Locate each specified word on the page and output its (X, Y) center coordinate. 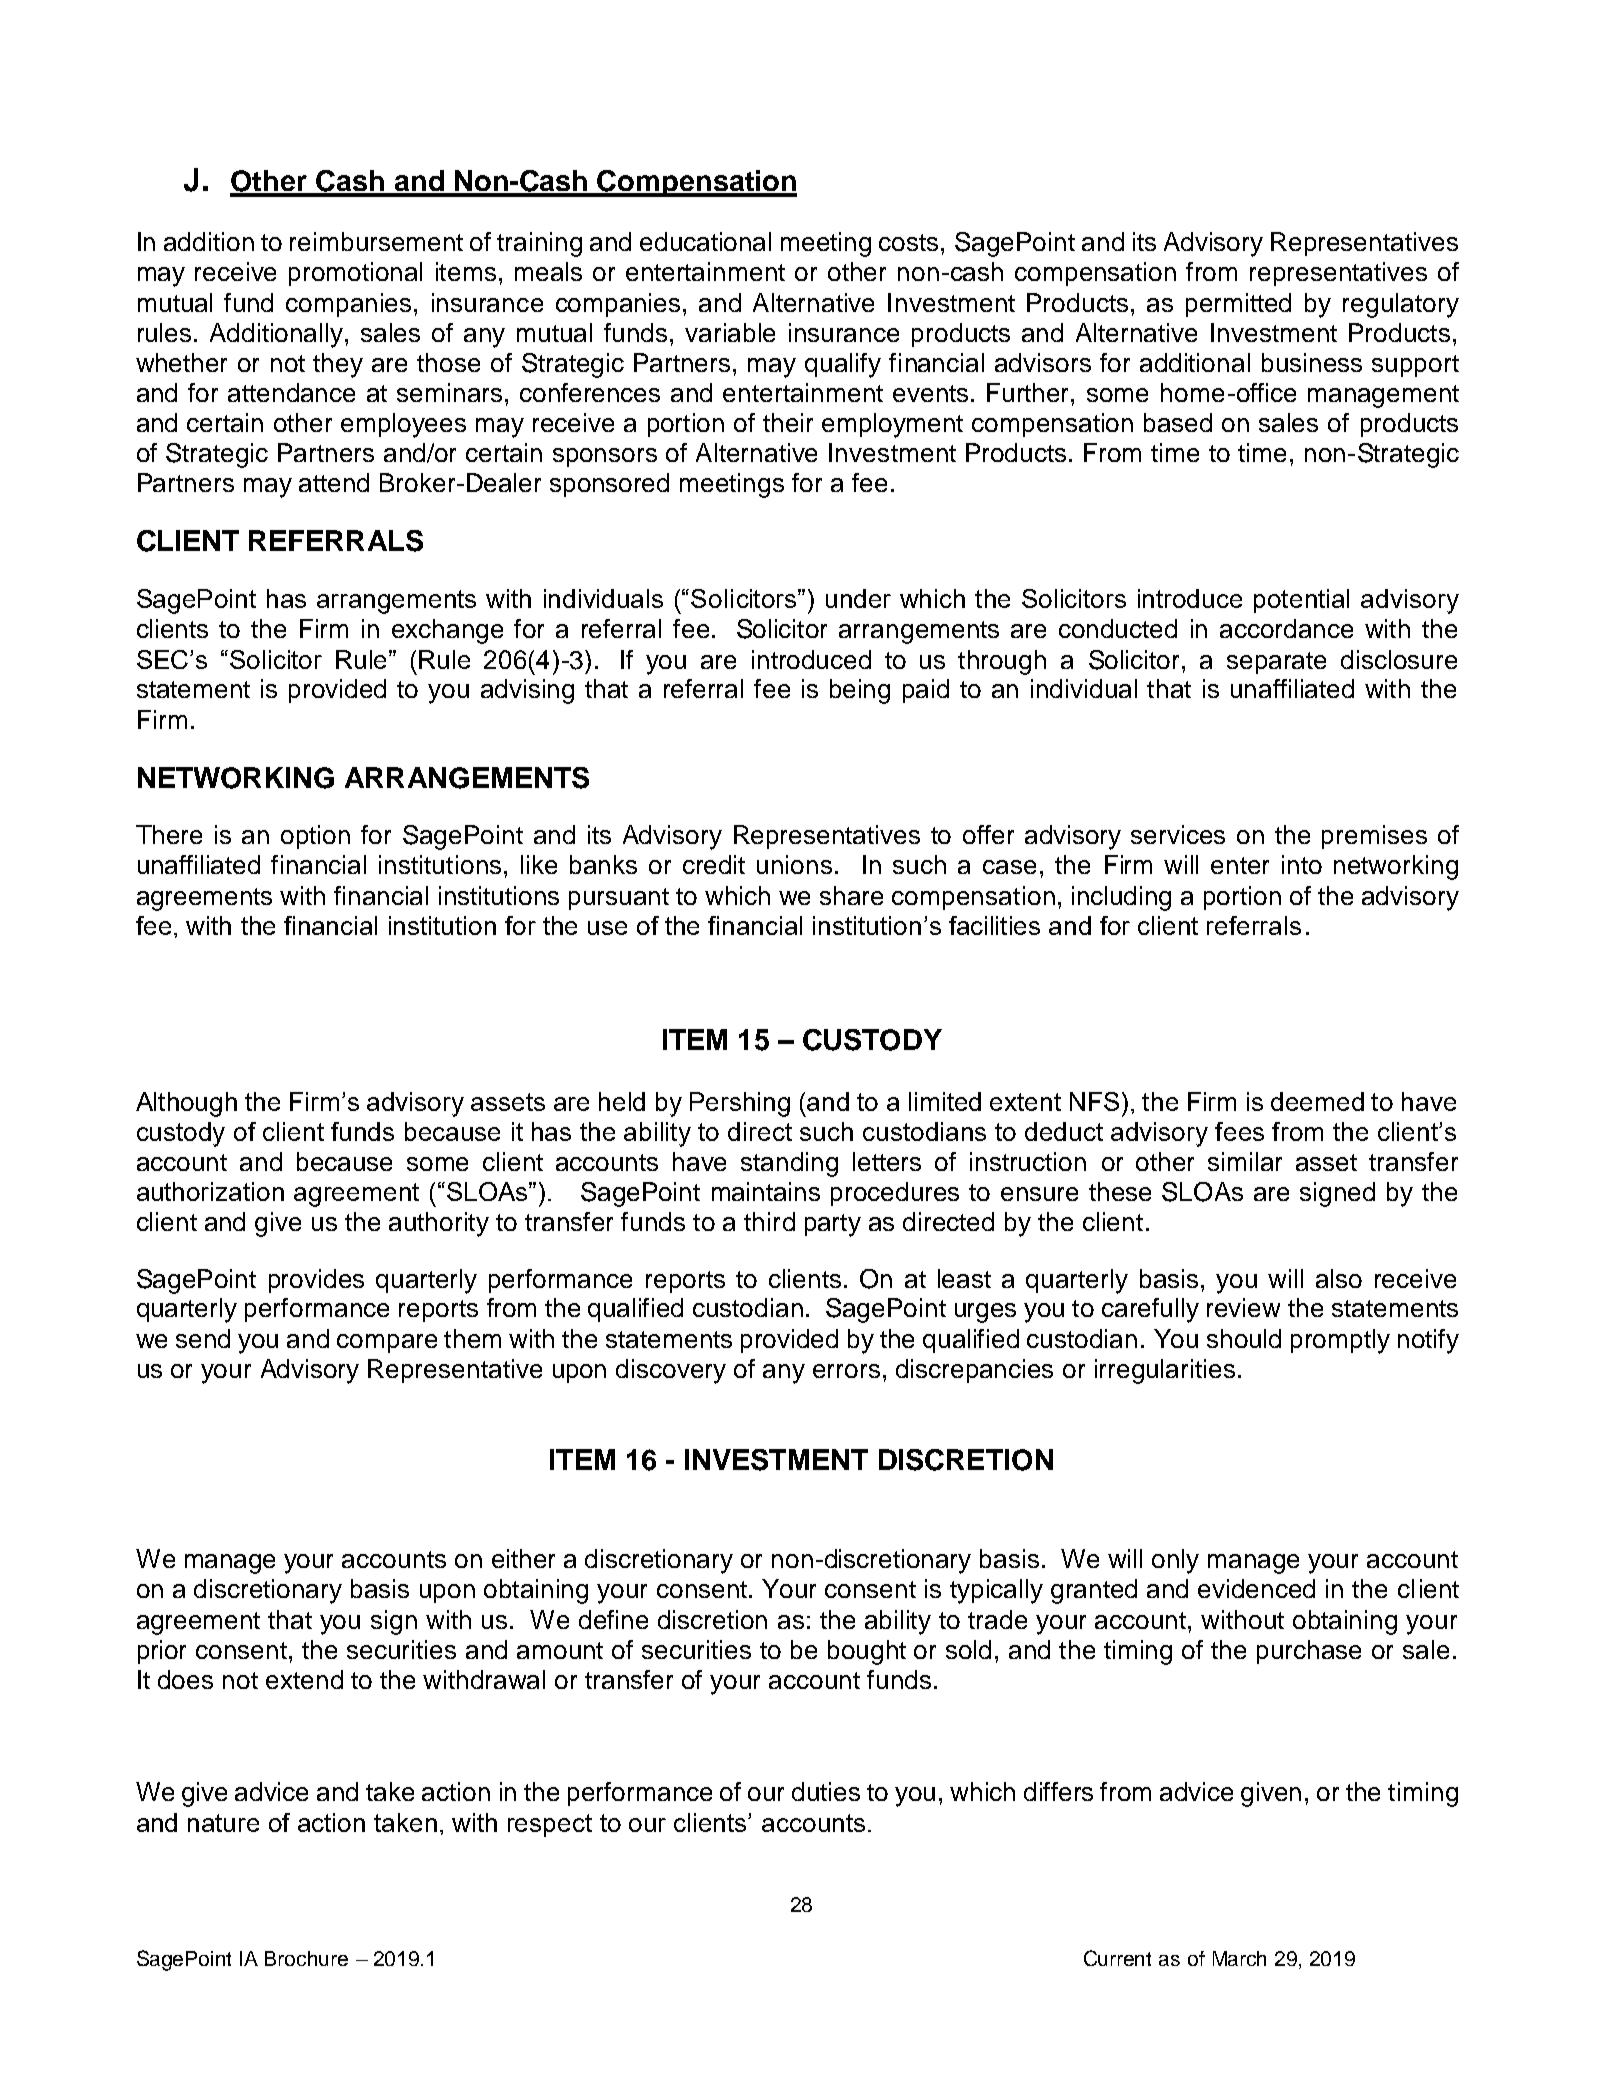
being (860, 691)
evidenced (1256, 1588)
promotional (355, 274)
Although (186, 1104)
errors (846, 1371)
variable (730, 332)
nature (223, 1823)
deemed (1317, 1101)
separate (1276, 663)
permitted (1238, 305)
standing (789, 1164)
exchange (447, 631)
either (523, 1558)
